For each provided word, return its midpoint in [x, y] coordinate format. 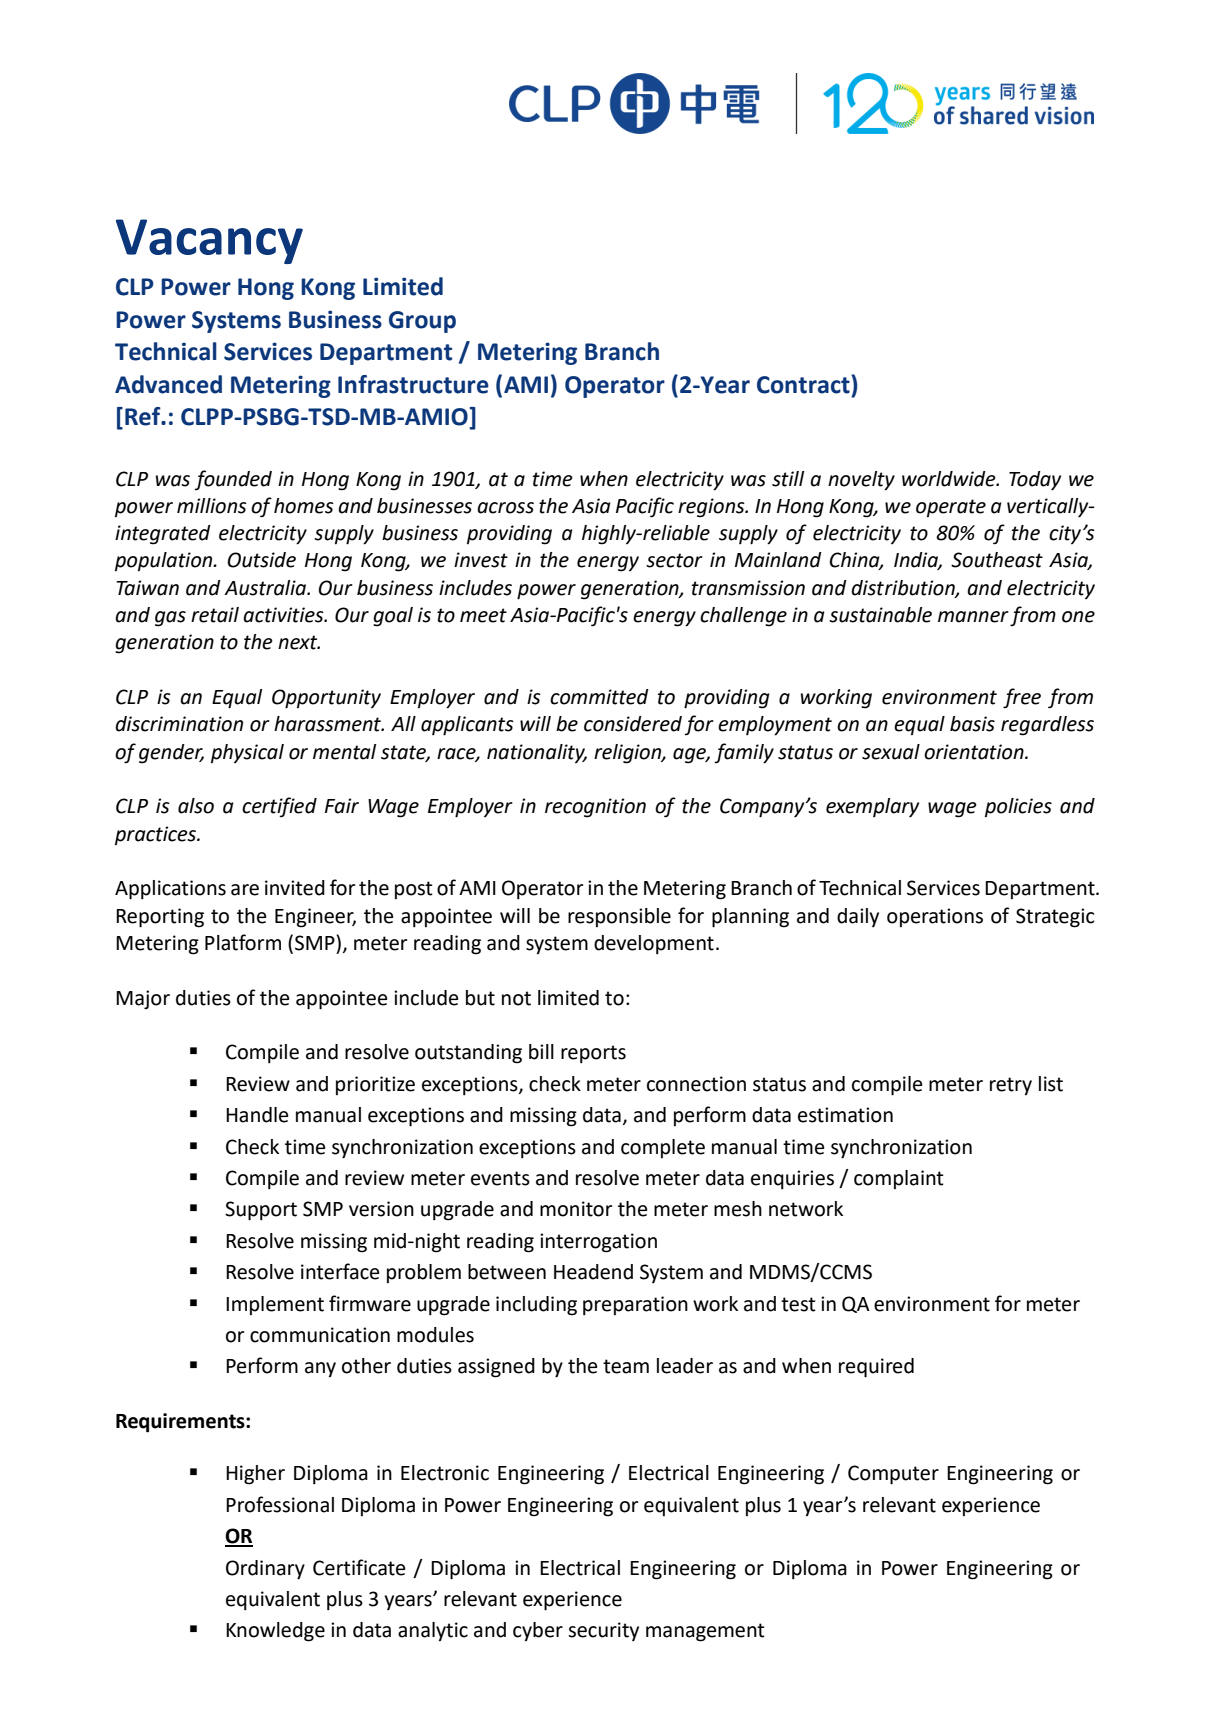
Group [422, 322]
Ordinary [265, 1570]
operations [935, 917]
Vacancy [209, 241]
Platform [243, 942]
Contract [804, 384]
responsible [619, 917]
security [603, 1631]
